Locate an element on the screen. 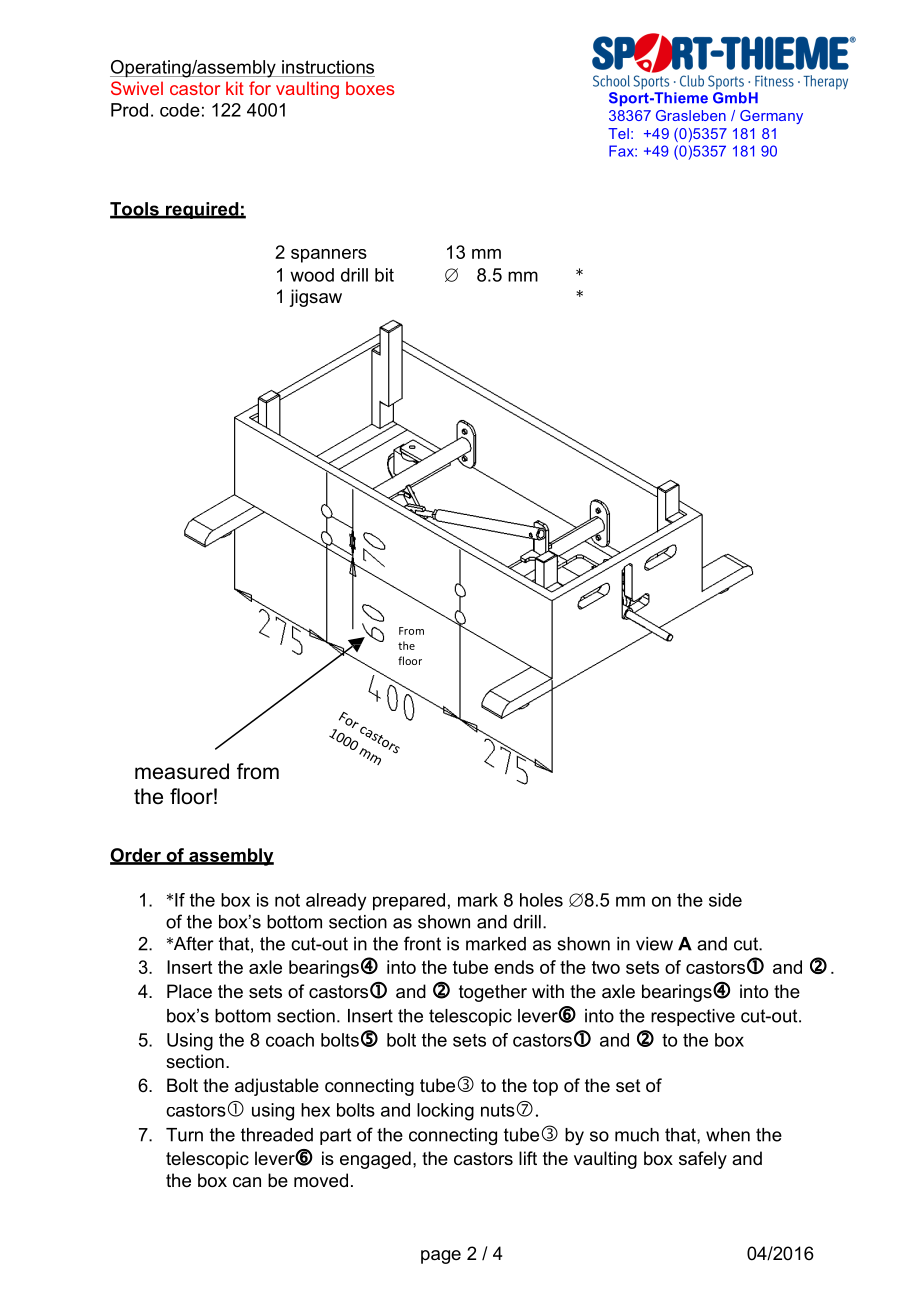  boxes is located at coordinates (370, 88).
